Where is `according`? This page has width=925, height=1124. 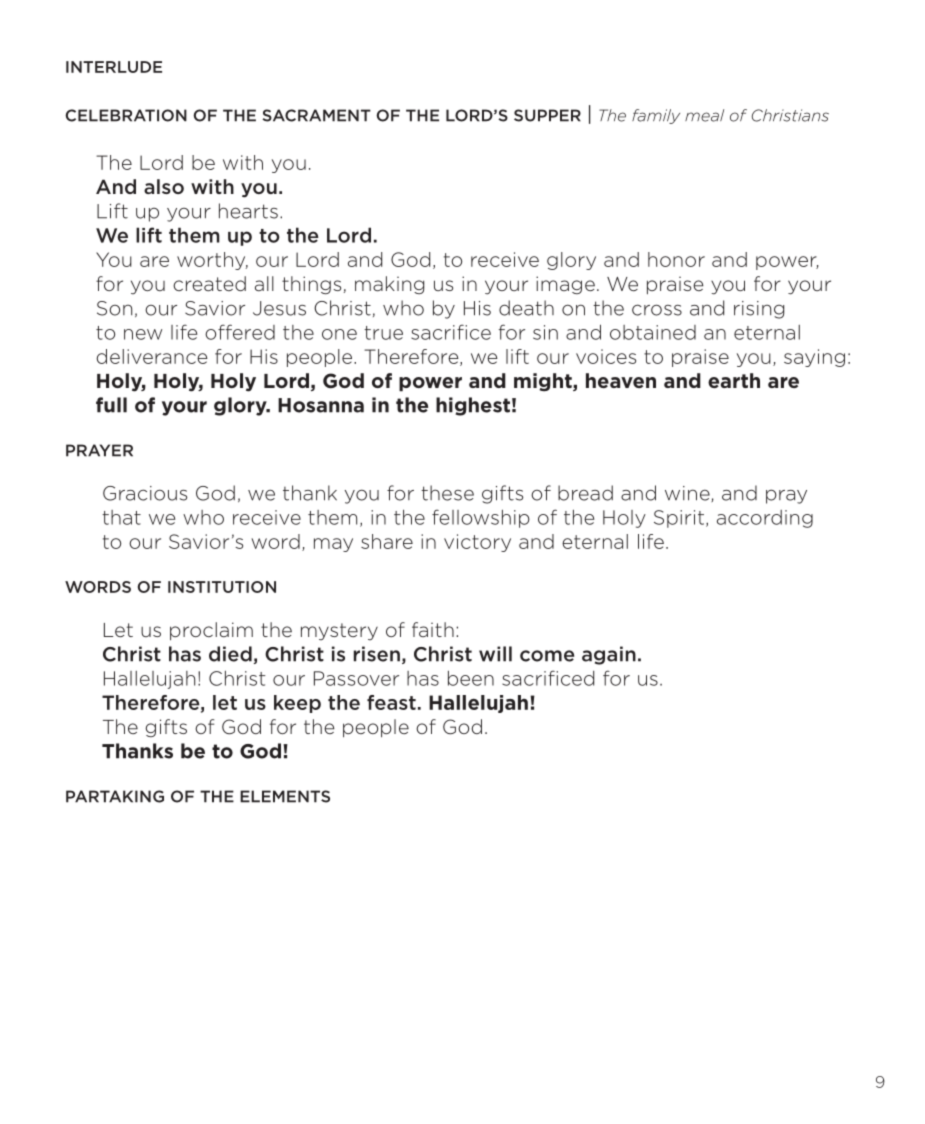
according is located at coordinates (765, 519).
